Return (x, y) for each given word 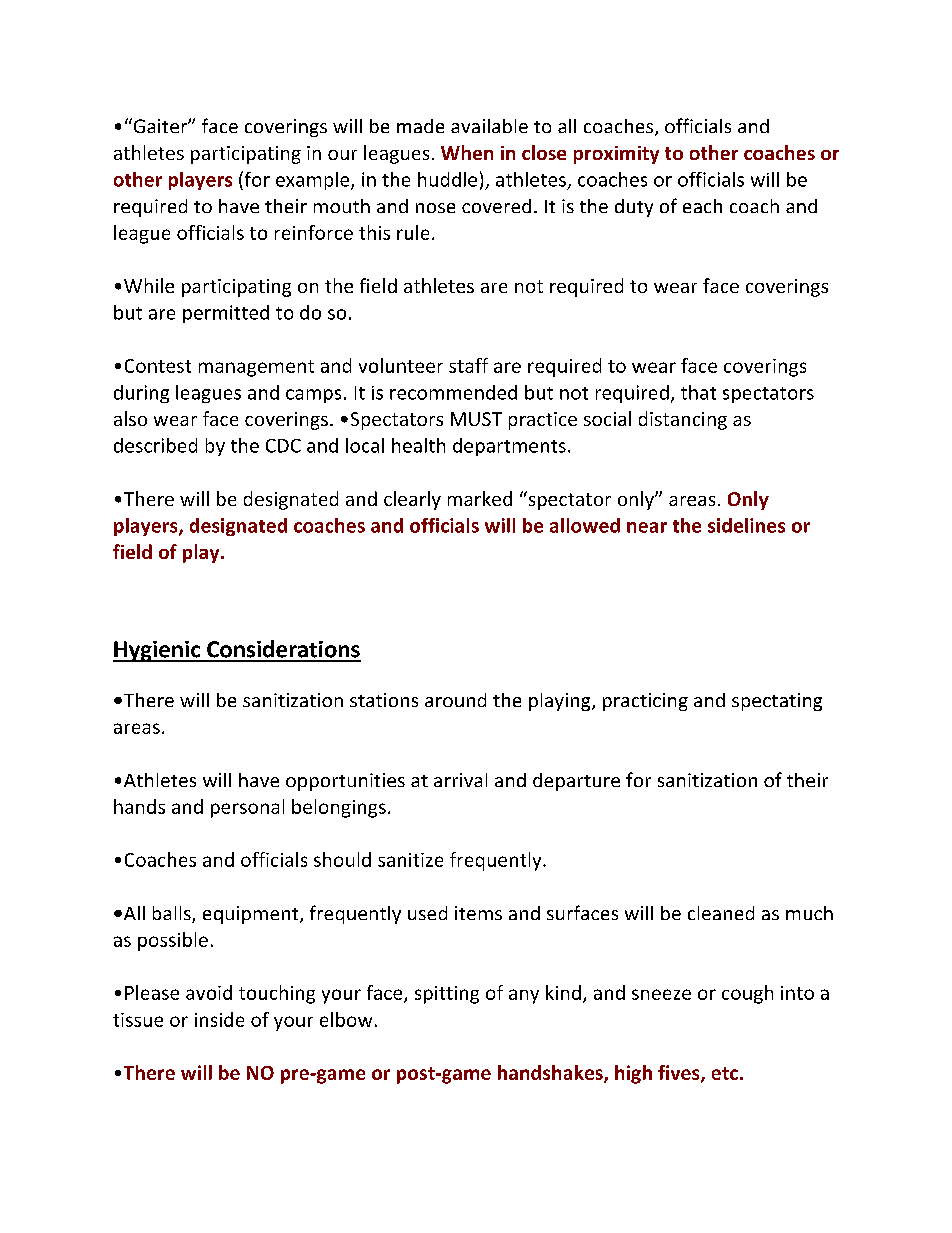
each (702, 206)
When (467, 152)
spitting (447, 995)
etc (725, 1073)
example (314, 181)
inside (219, 1019)
